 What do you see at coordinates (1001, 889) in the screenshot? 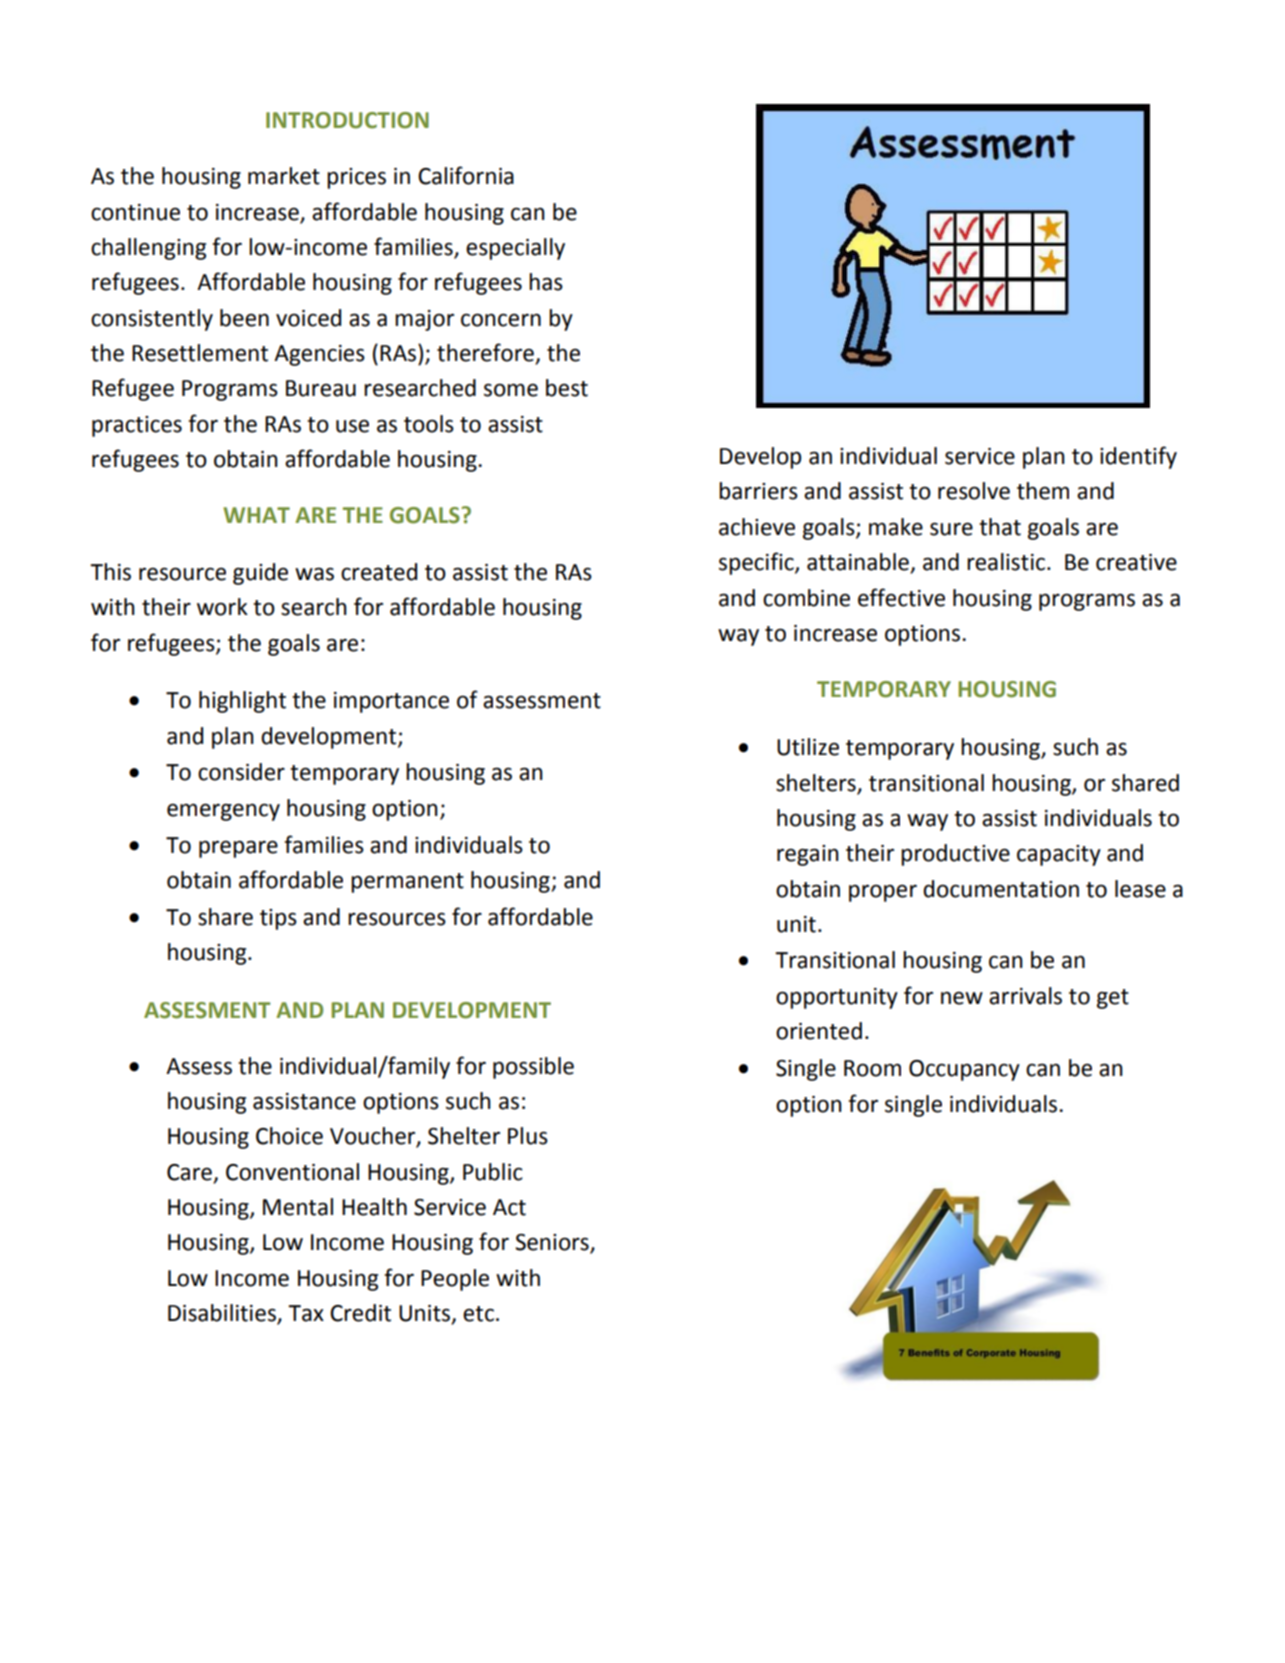
I see `documentation` at bounding box center [1001, 889].
